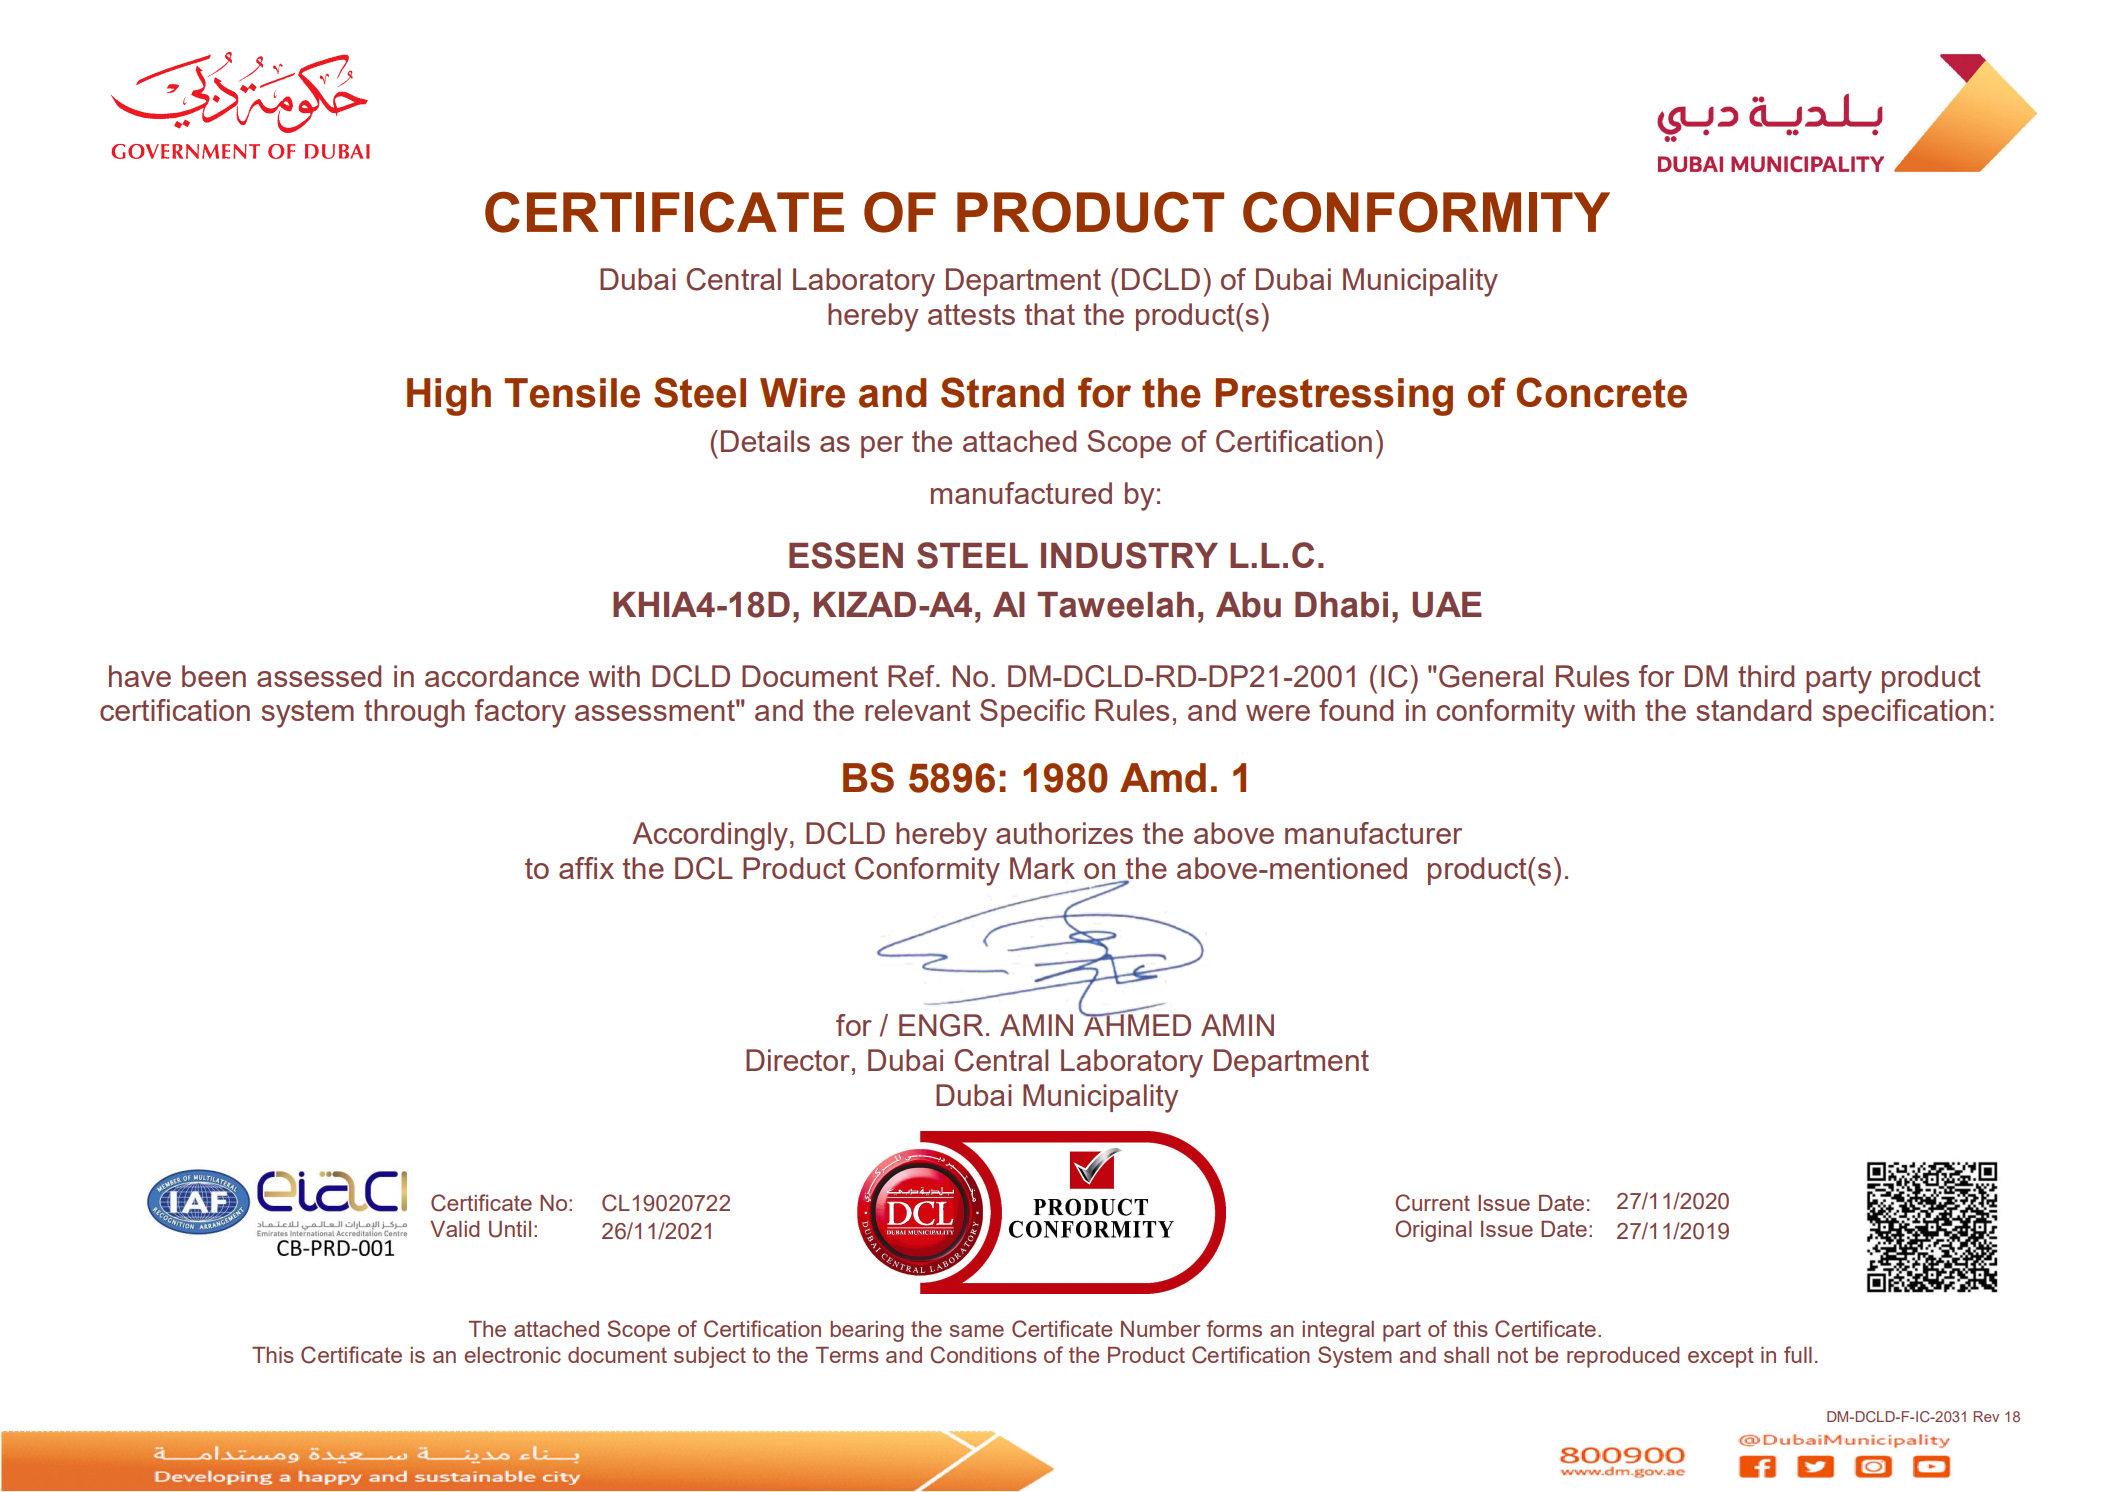 This screenshot has height=1492, width=2110. What do you see at coordinates (1042, 868) in the screenshot?
I see `Mark` at bounding box center [1042, 868].
